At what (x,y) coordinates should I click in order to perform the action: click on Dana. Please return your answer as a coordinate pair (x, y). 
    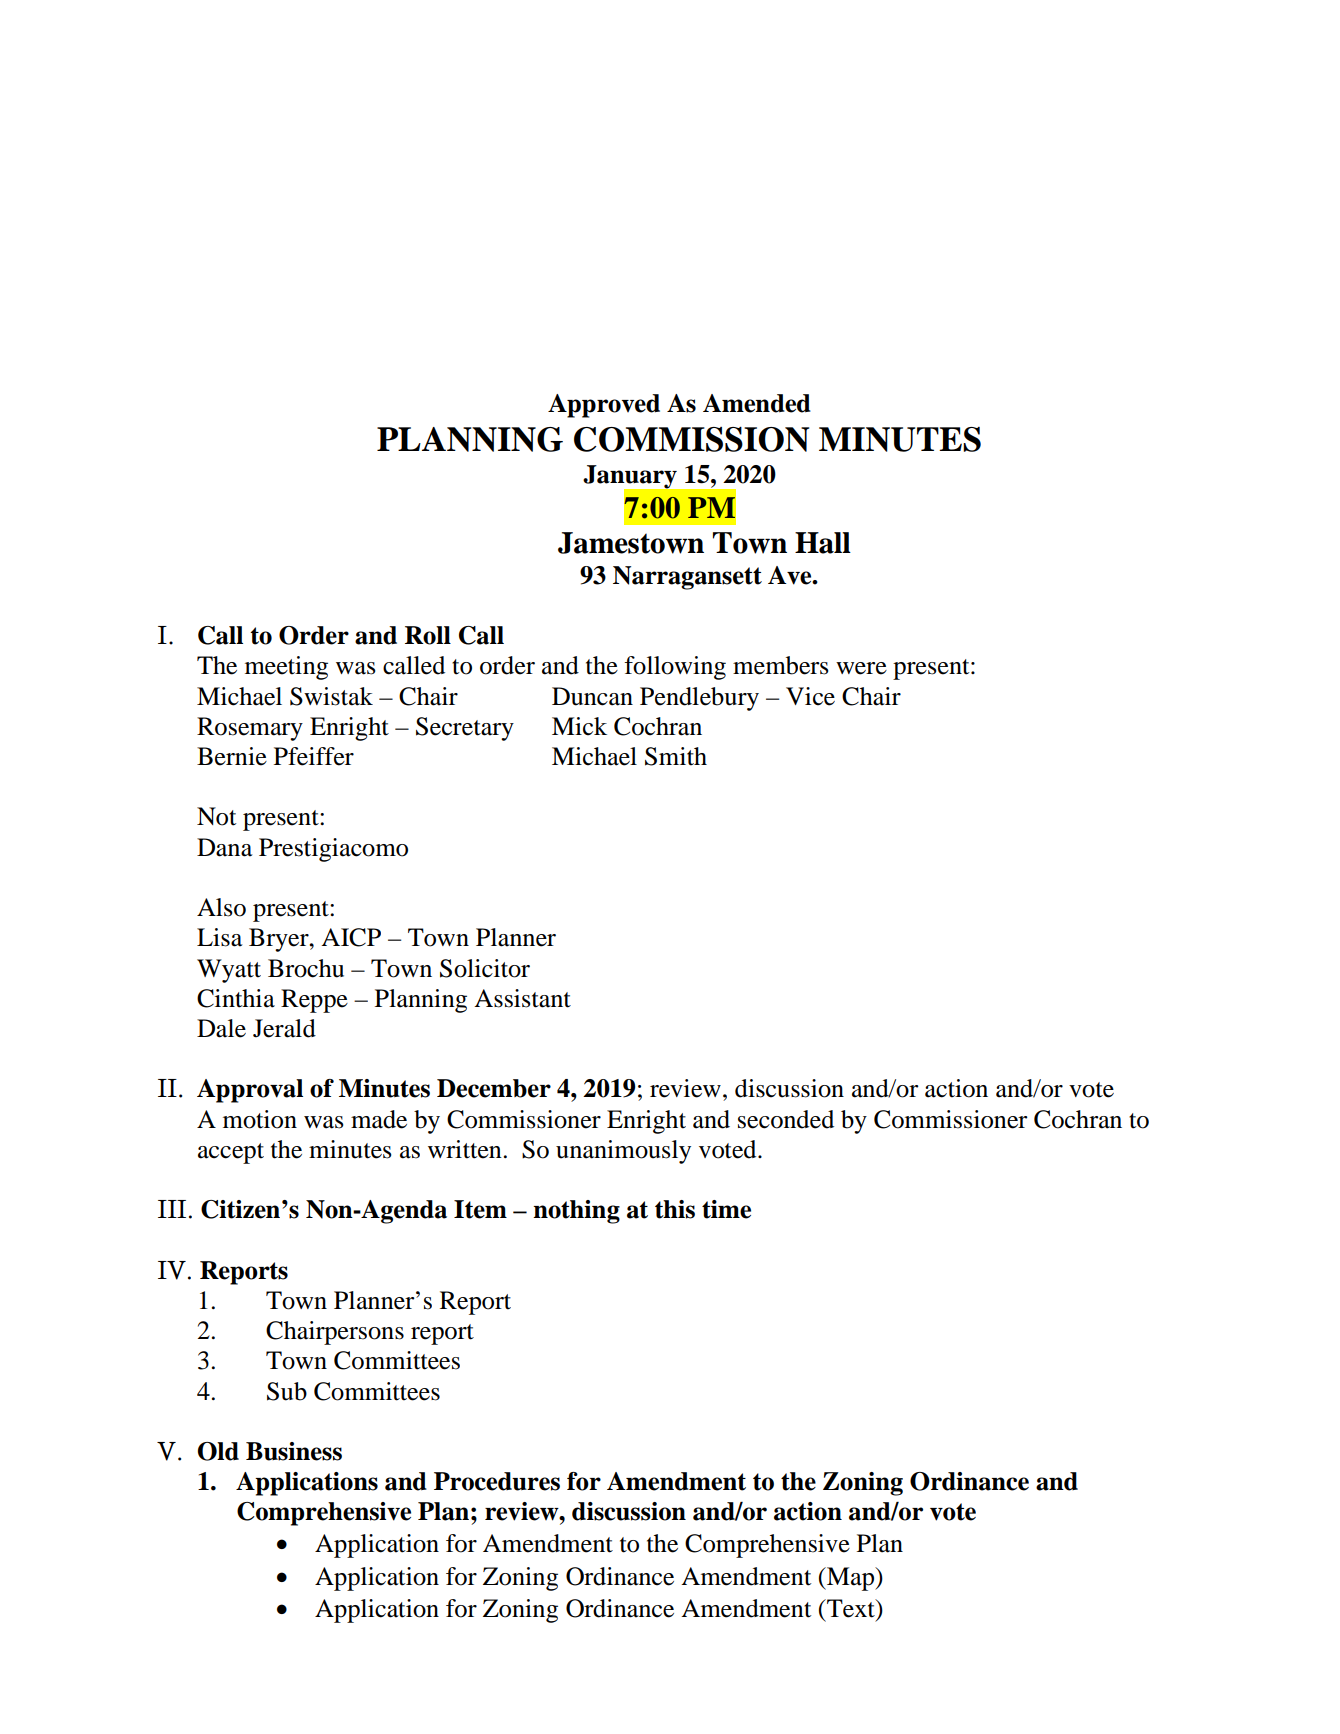
    Looking at the image, I should click on (225, 847).
